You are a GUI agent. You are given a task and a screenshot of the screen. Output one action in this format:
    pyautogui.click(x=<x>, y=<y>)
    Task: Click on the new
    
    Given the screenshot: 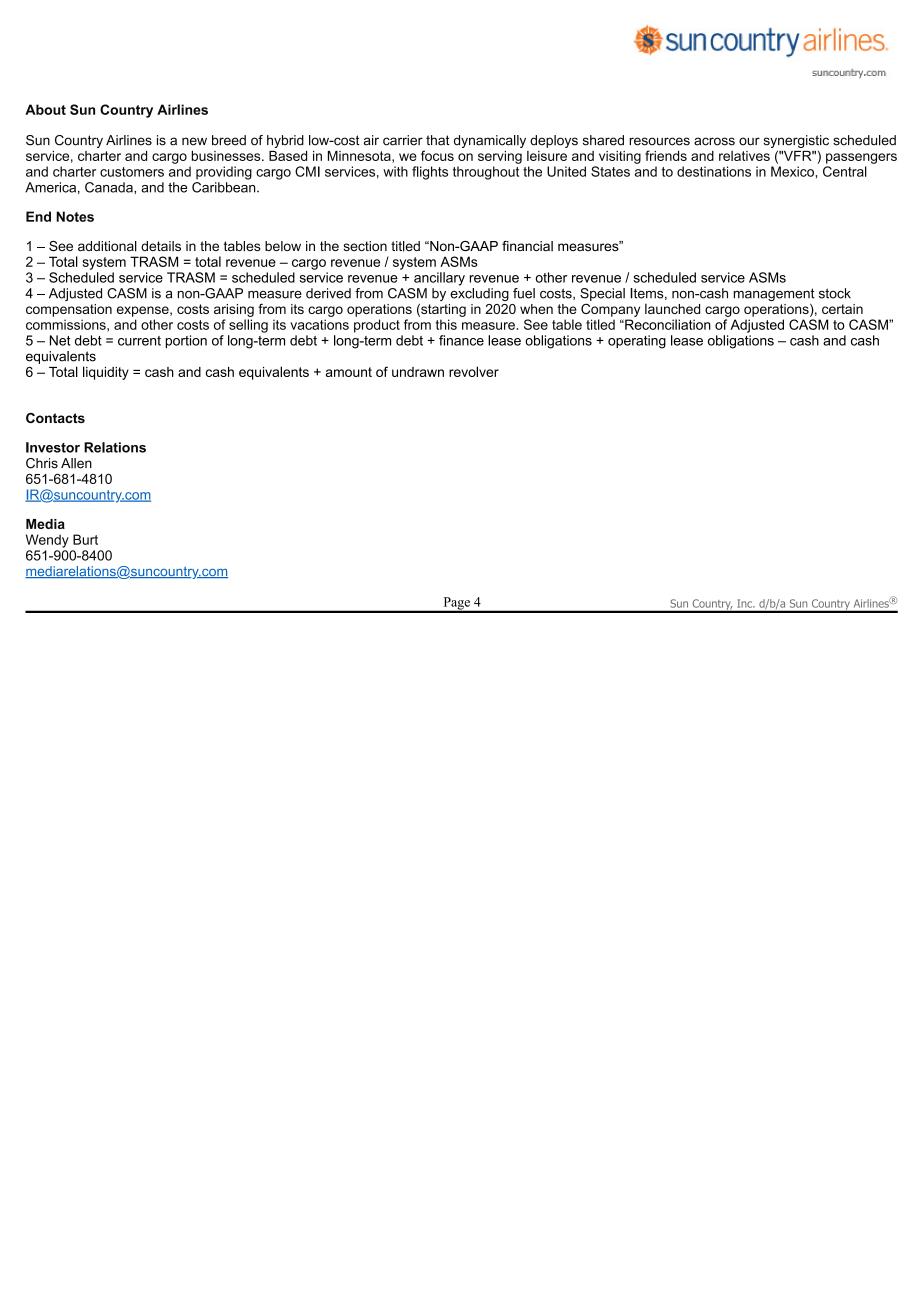 What is the action you would take?
    pyautogui.click(x=194, y=141)
